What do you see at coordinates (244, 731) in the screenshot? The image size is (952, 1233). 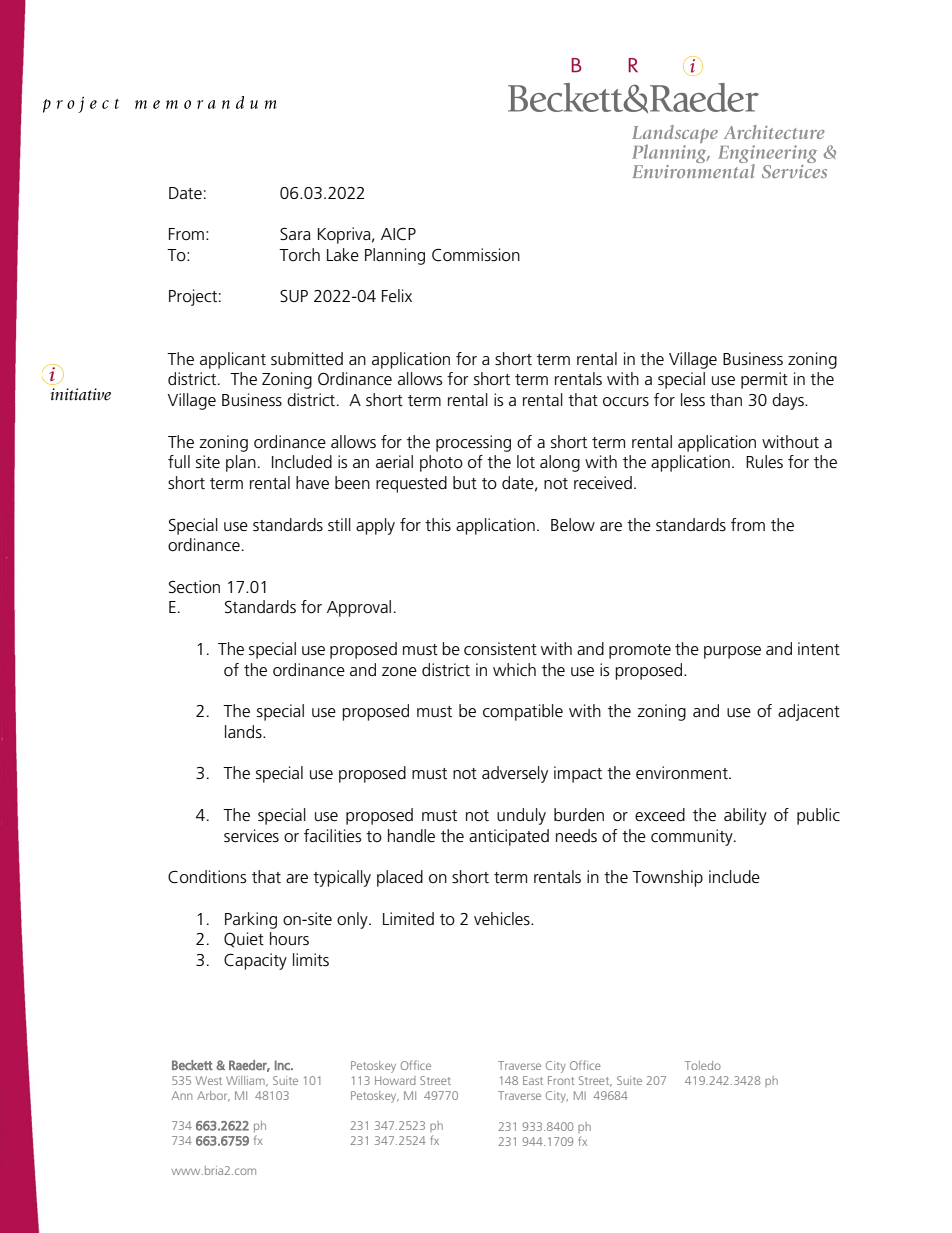 I see `lands` at bounding box center [244, 731].
